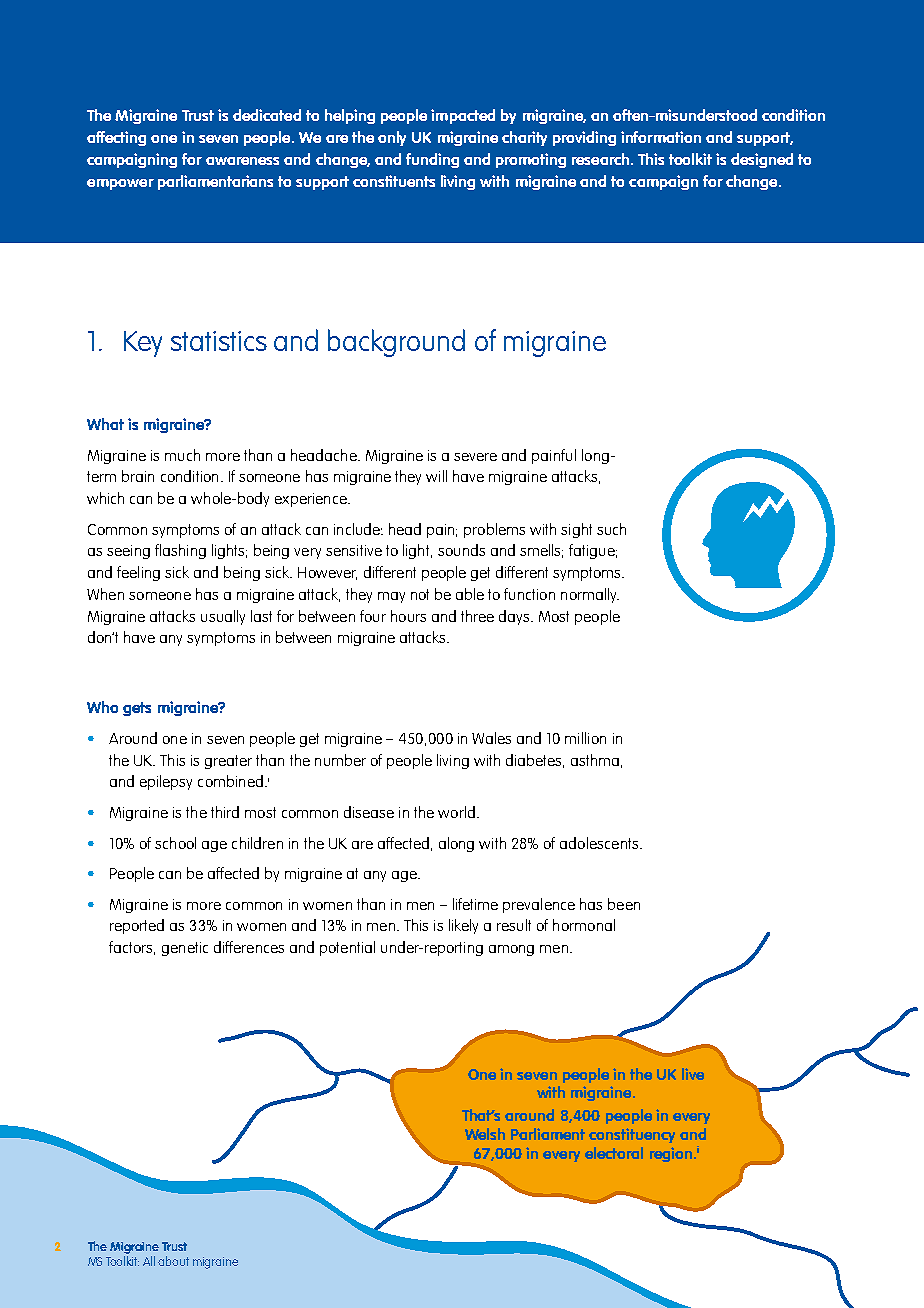  I want to click on Welsh, so click(485, 1134).
